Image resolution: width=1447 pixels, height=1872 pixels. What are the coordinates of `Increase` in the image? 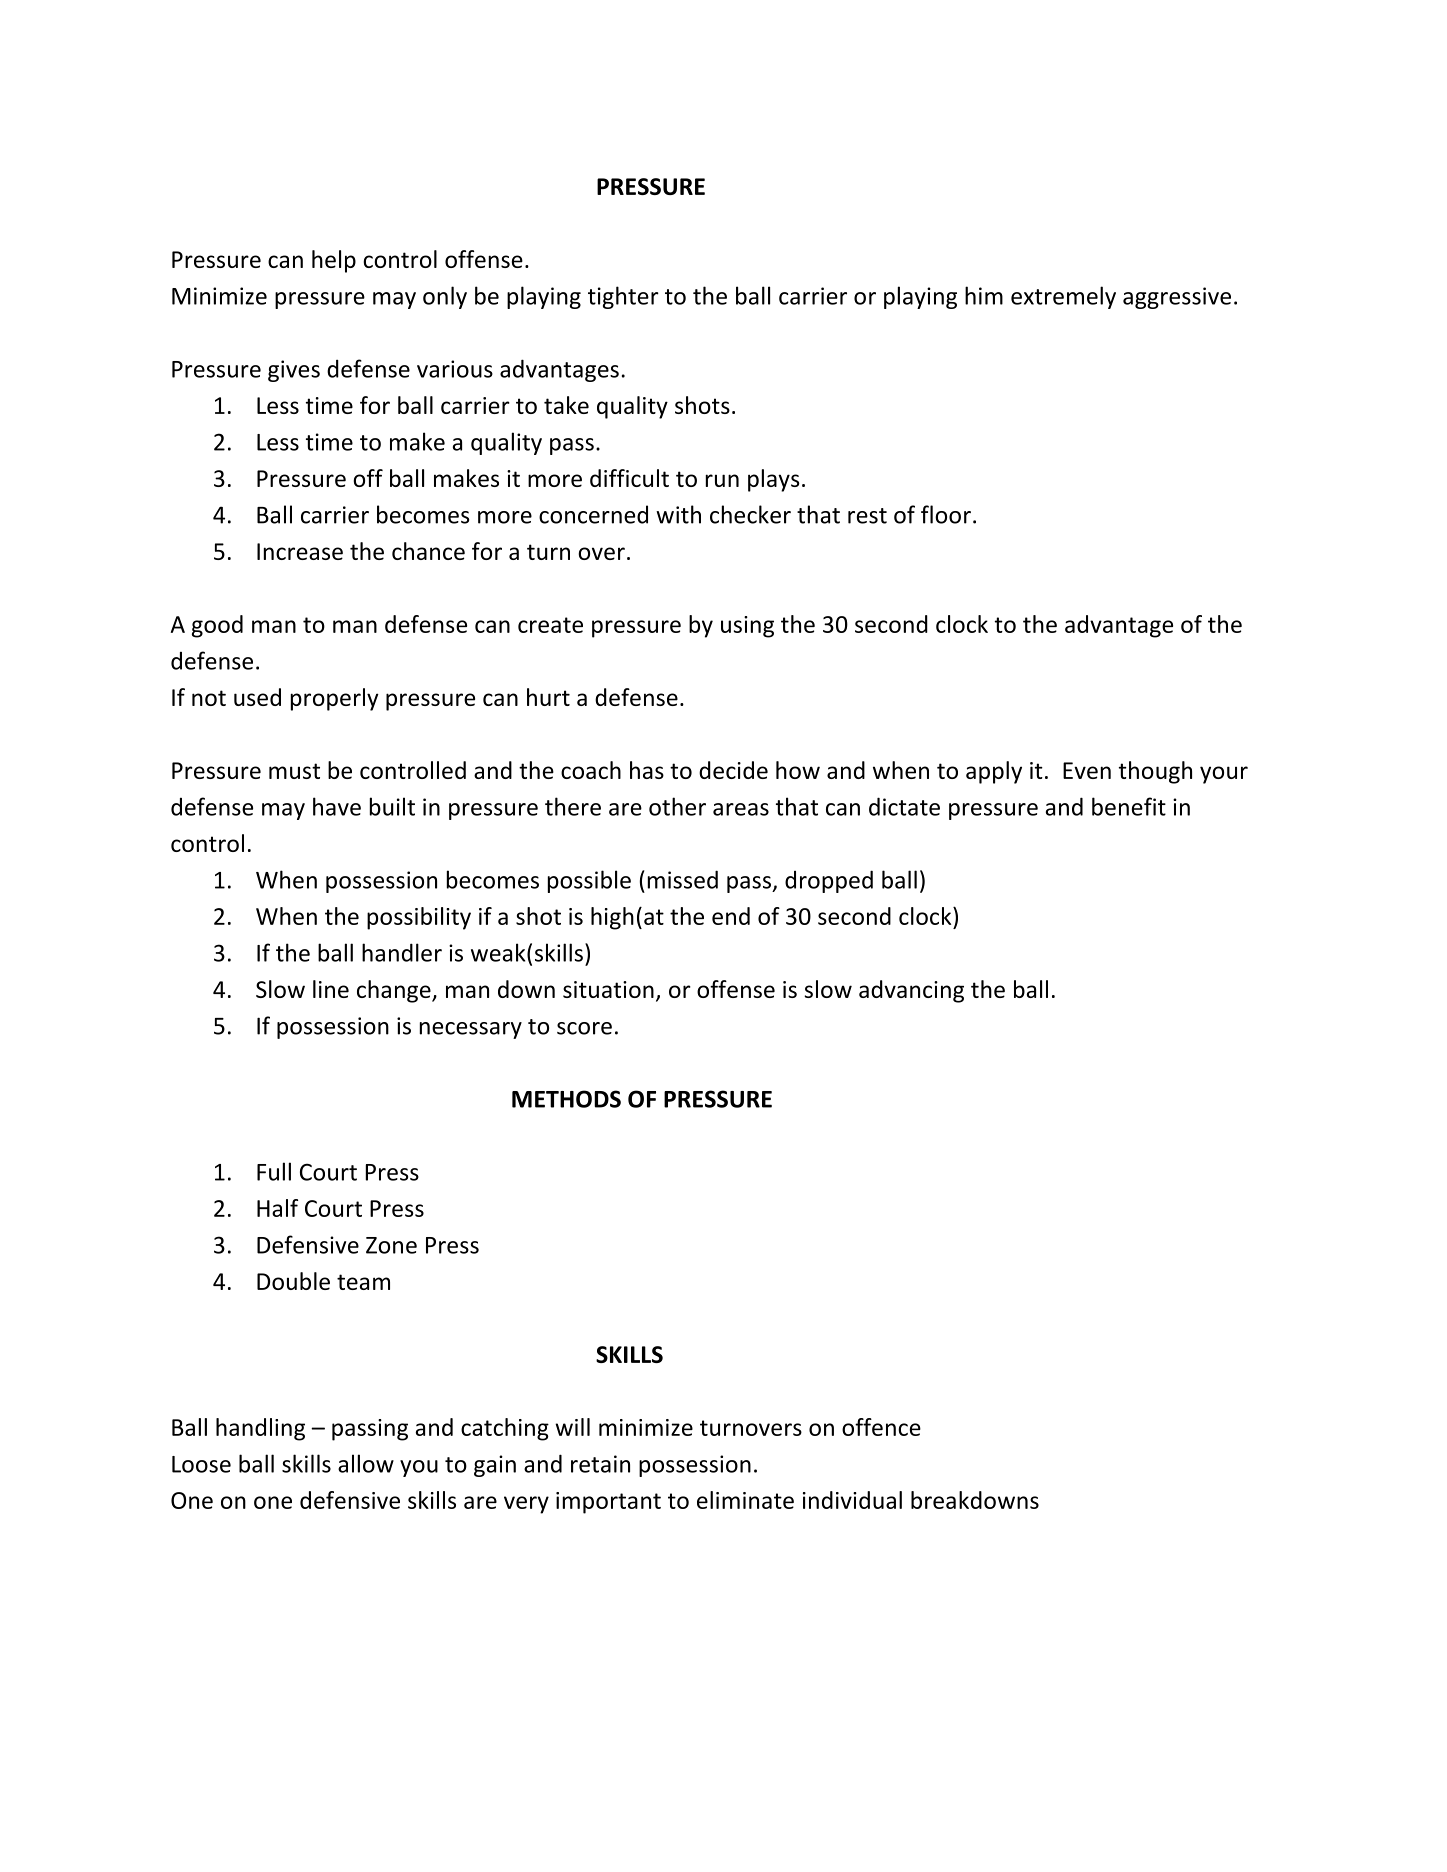 It's located at (300, 551).
